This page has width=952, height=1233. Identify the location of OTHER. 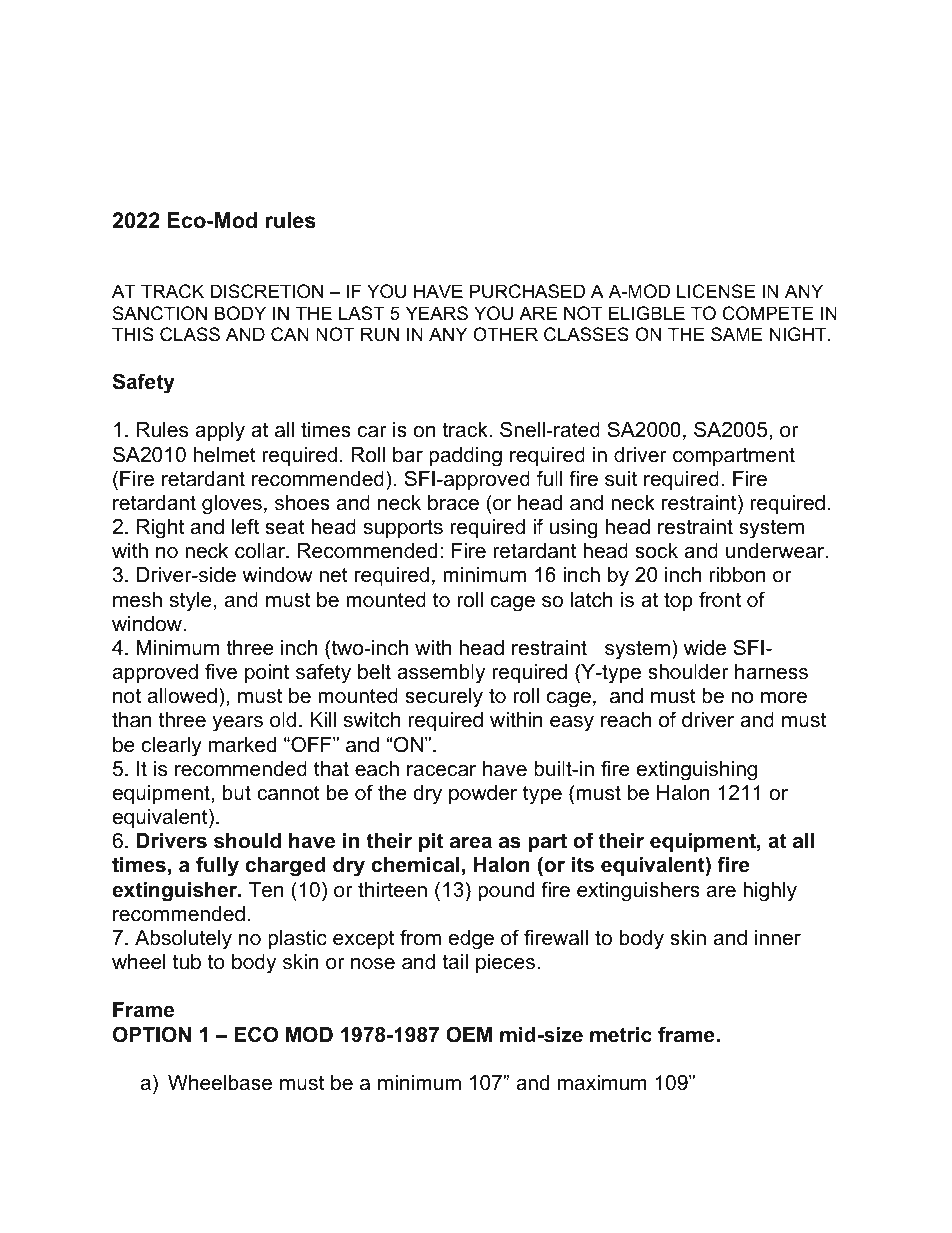
(505, 334).
